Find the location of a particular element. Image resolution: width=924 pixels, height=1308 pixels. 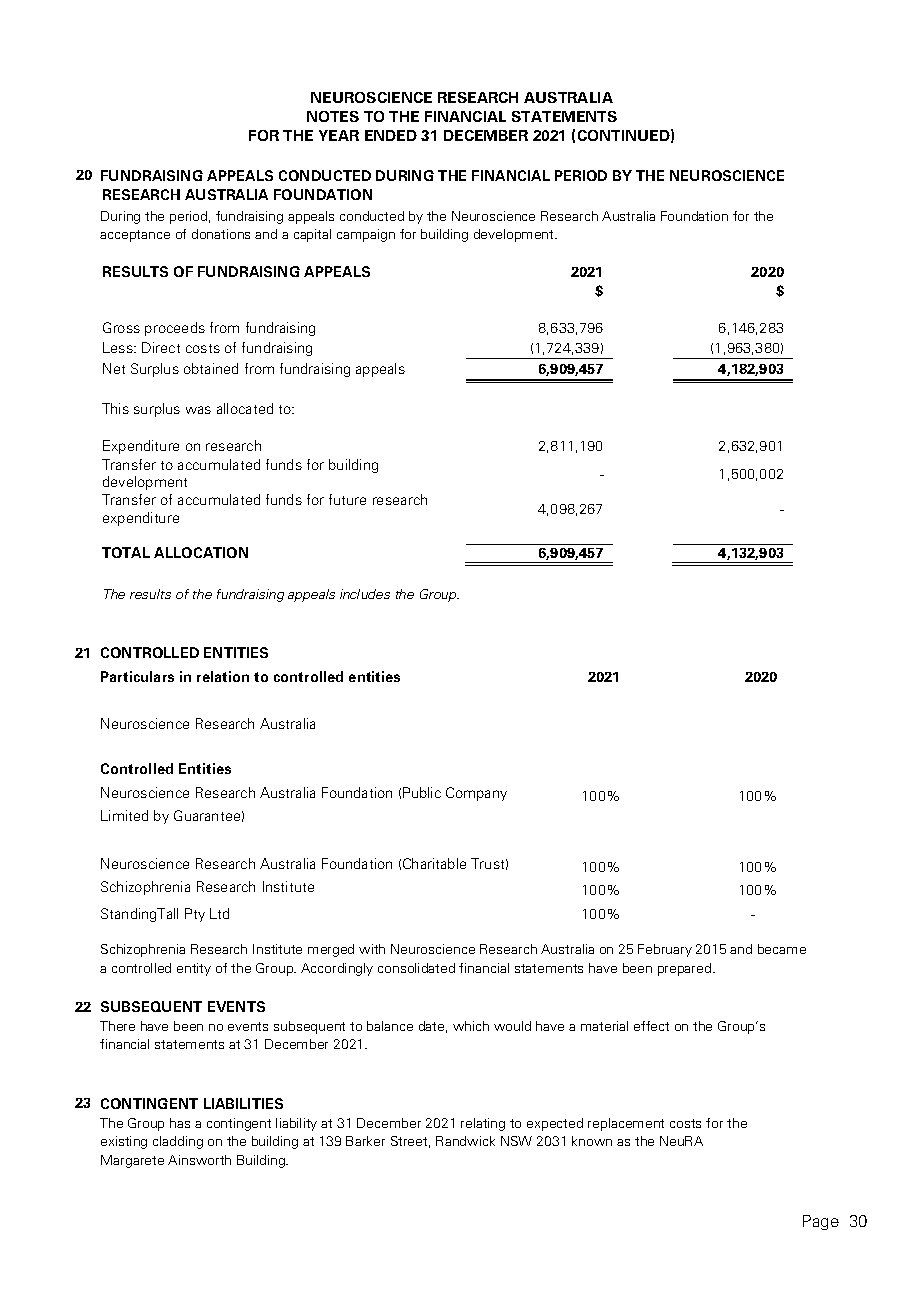

Ainsworth is located at coordinates (199, 1160).
